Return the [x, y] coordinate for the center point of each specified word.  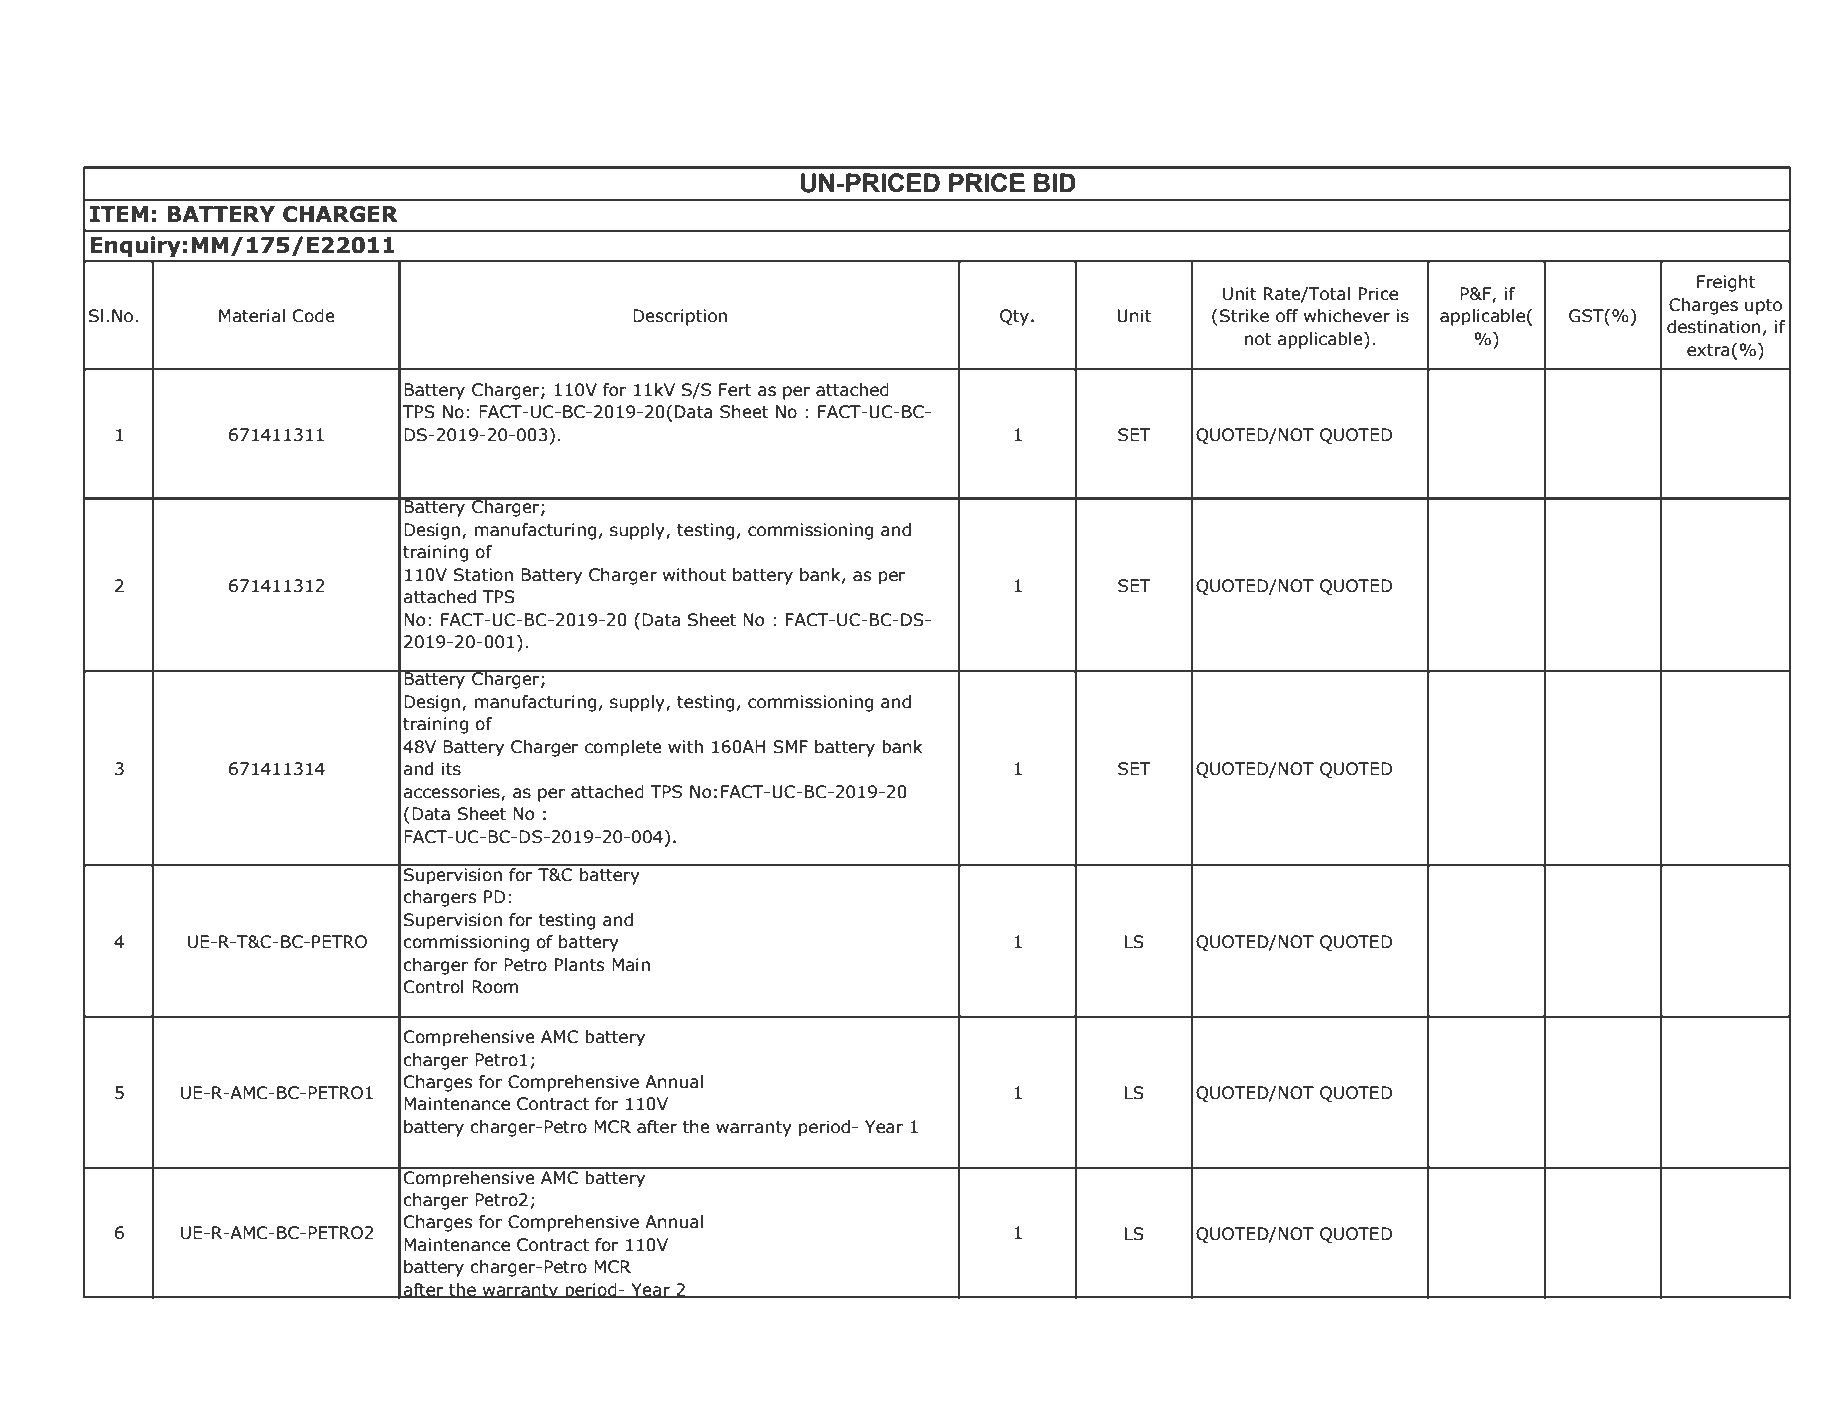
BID [1055, 182]
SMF [790, 747]
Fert [735, 390]
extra [1708, 350]
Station [483, 575]
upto [1763, 307]
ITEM [119, 214]
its [451, 769]
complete [623, 748]
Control [434, 987]
